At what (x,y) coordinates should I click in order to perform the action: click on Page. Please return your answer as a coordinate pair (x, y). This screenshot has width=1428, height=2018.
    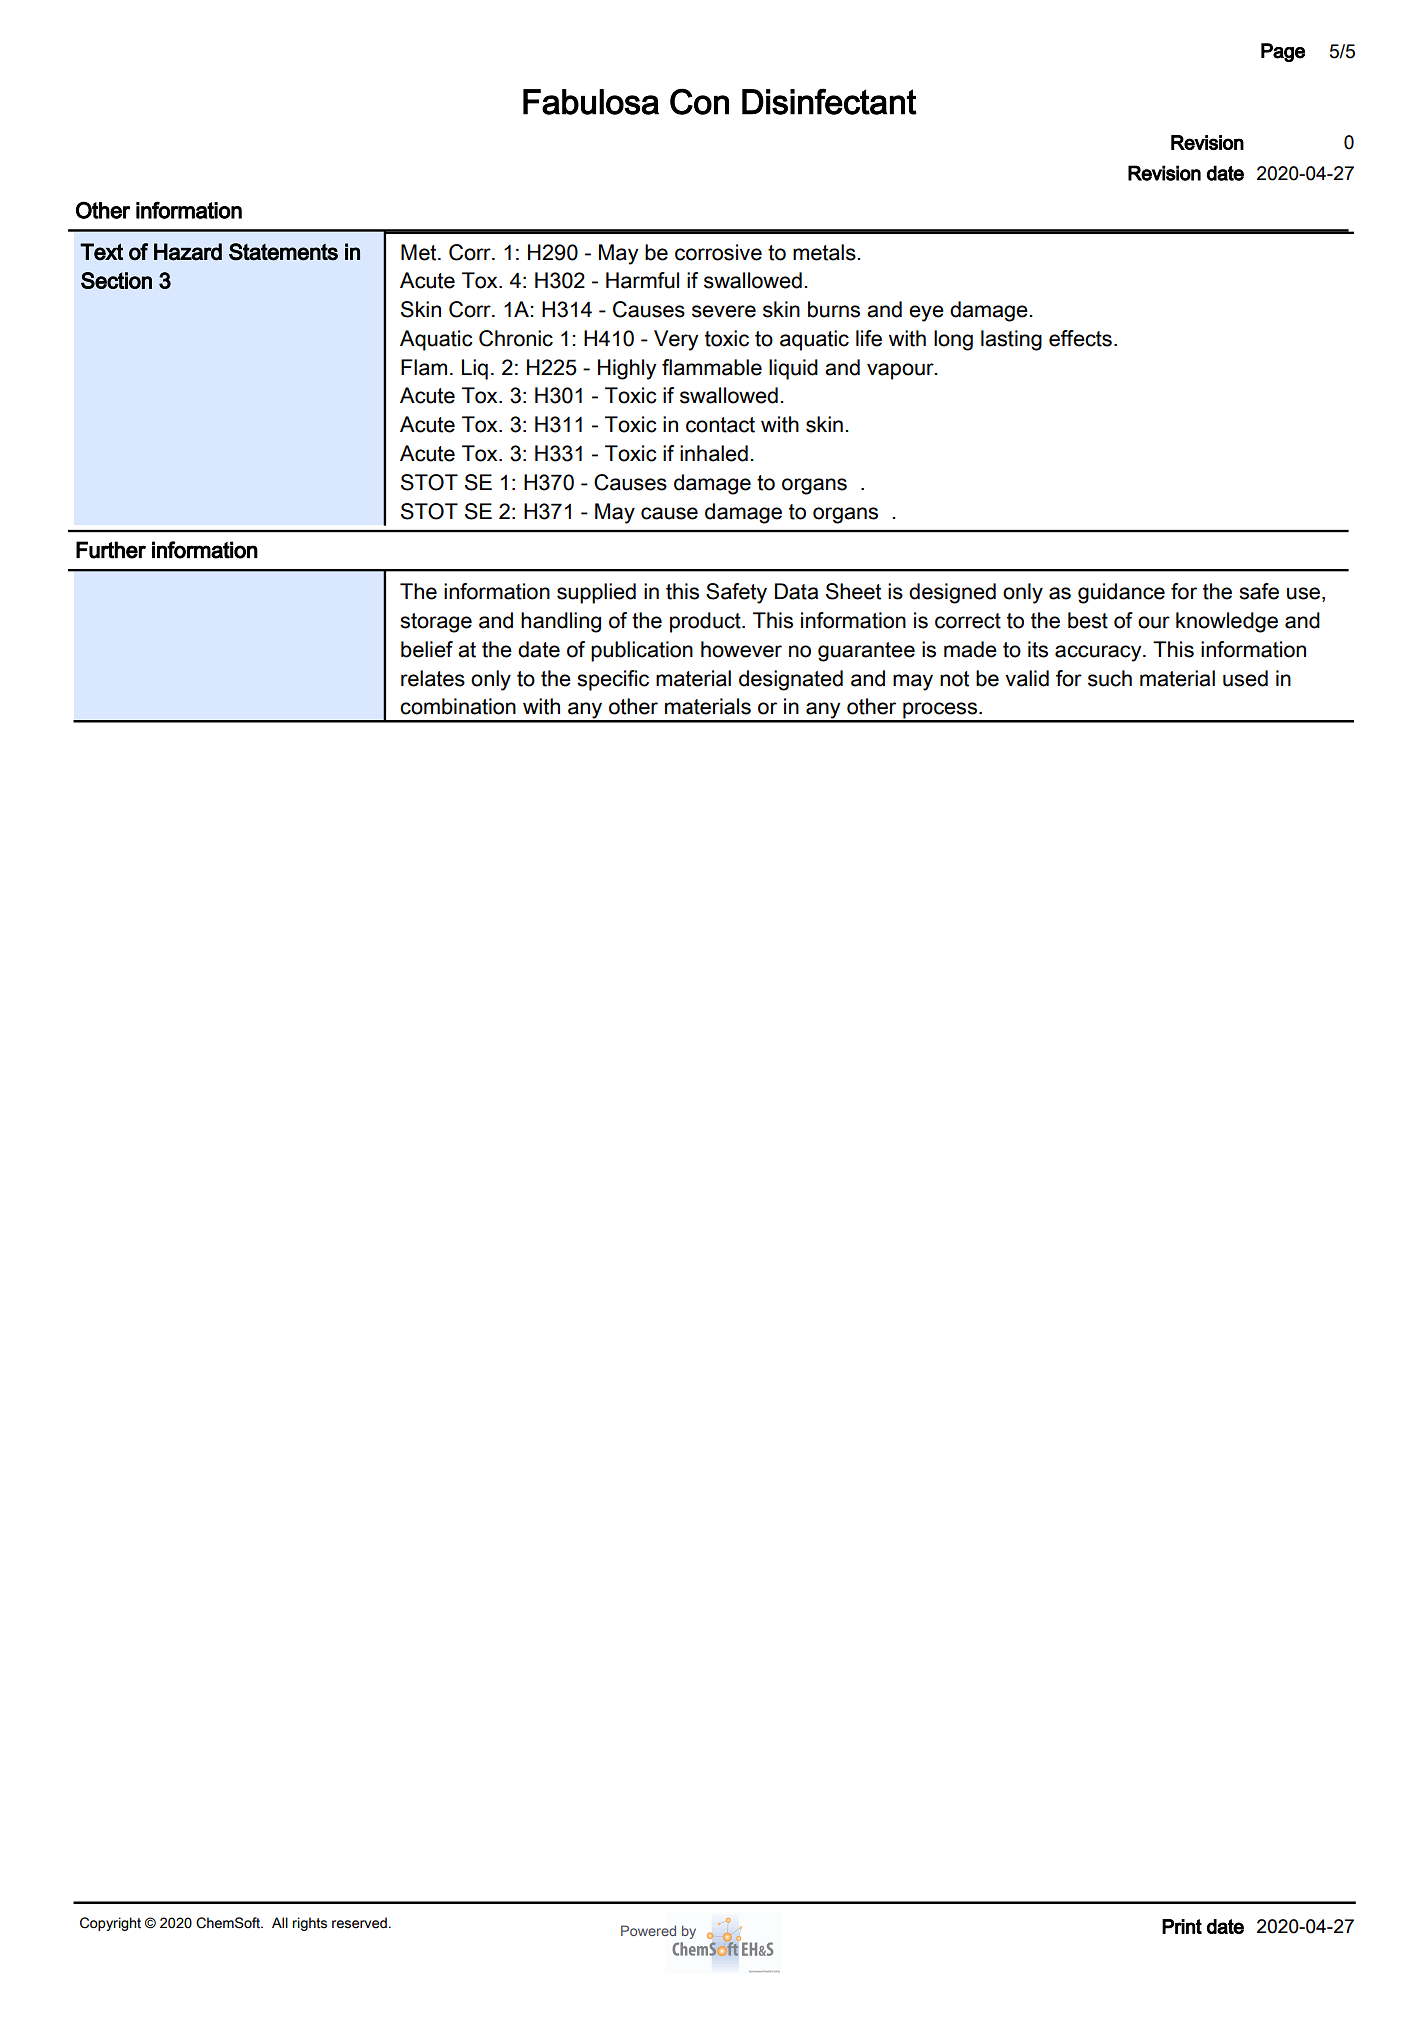
    Looking at the image, I should click on (1283, 52).
